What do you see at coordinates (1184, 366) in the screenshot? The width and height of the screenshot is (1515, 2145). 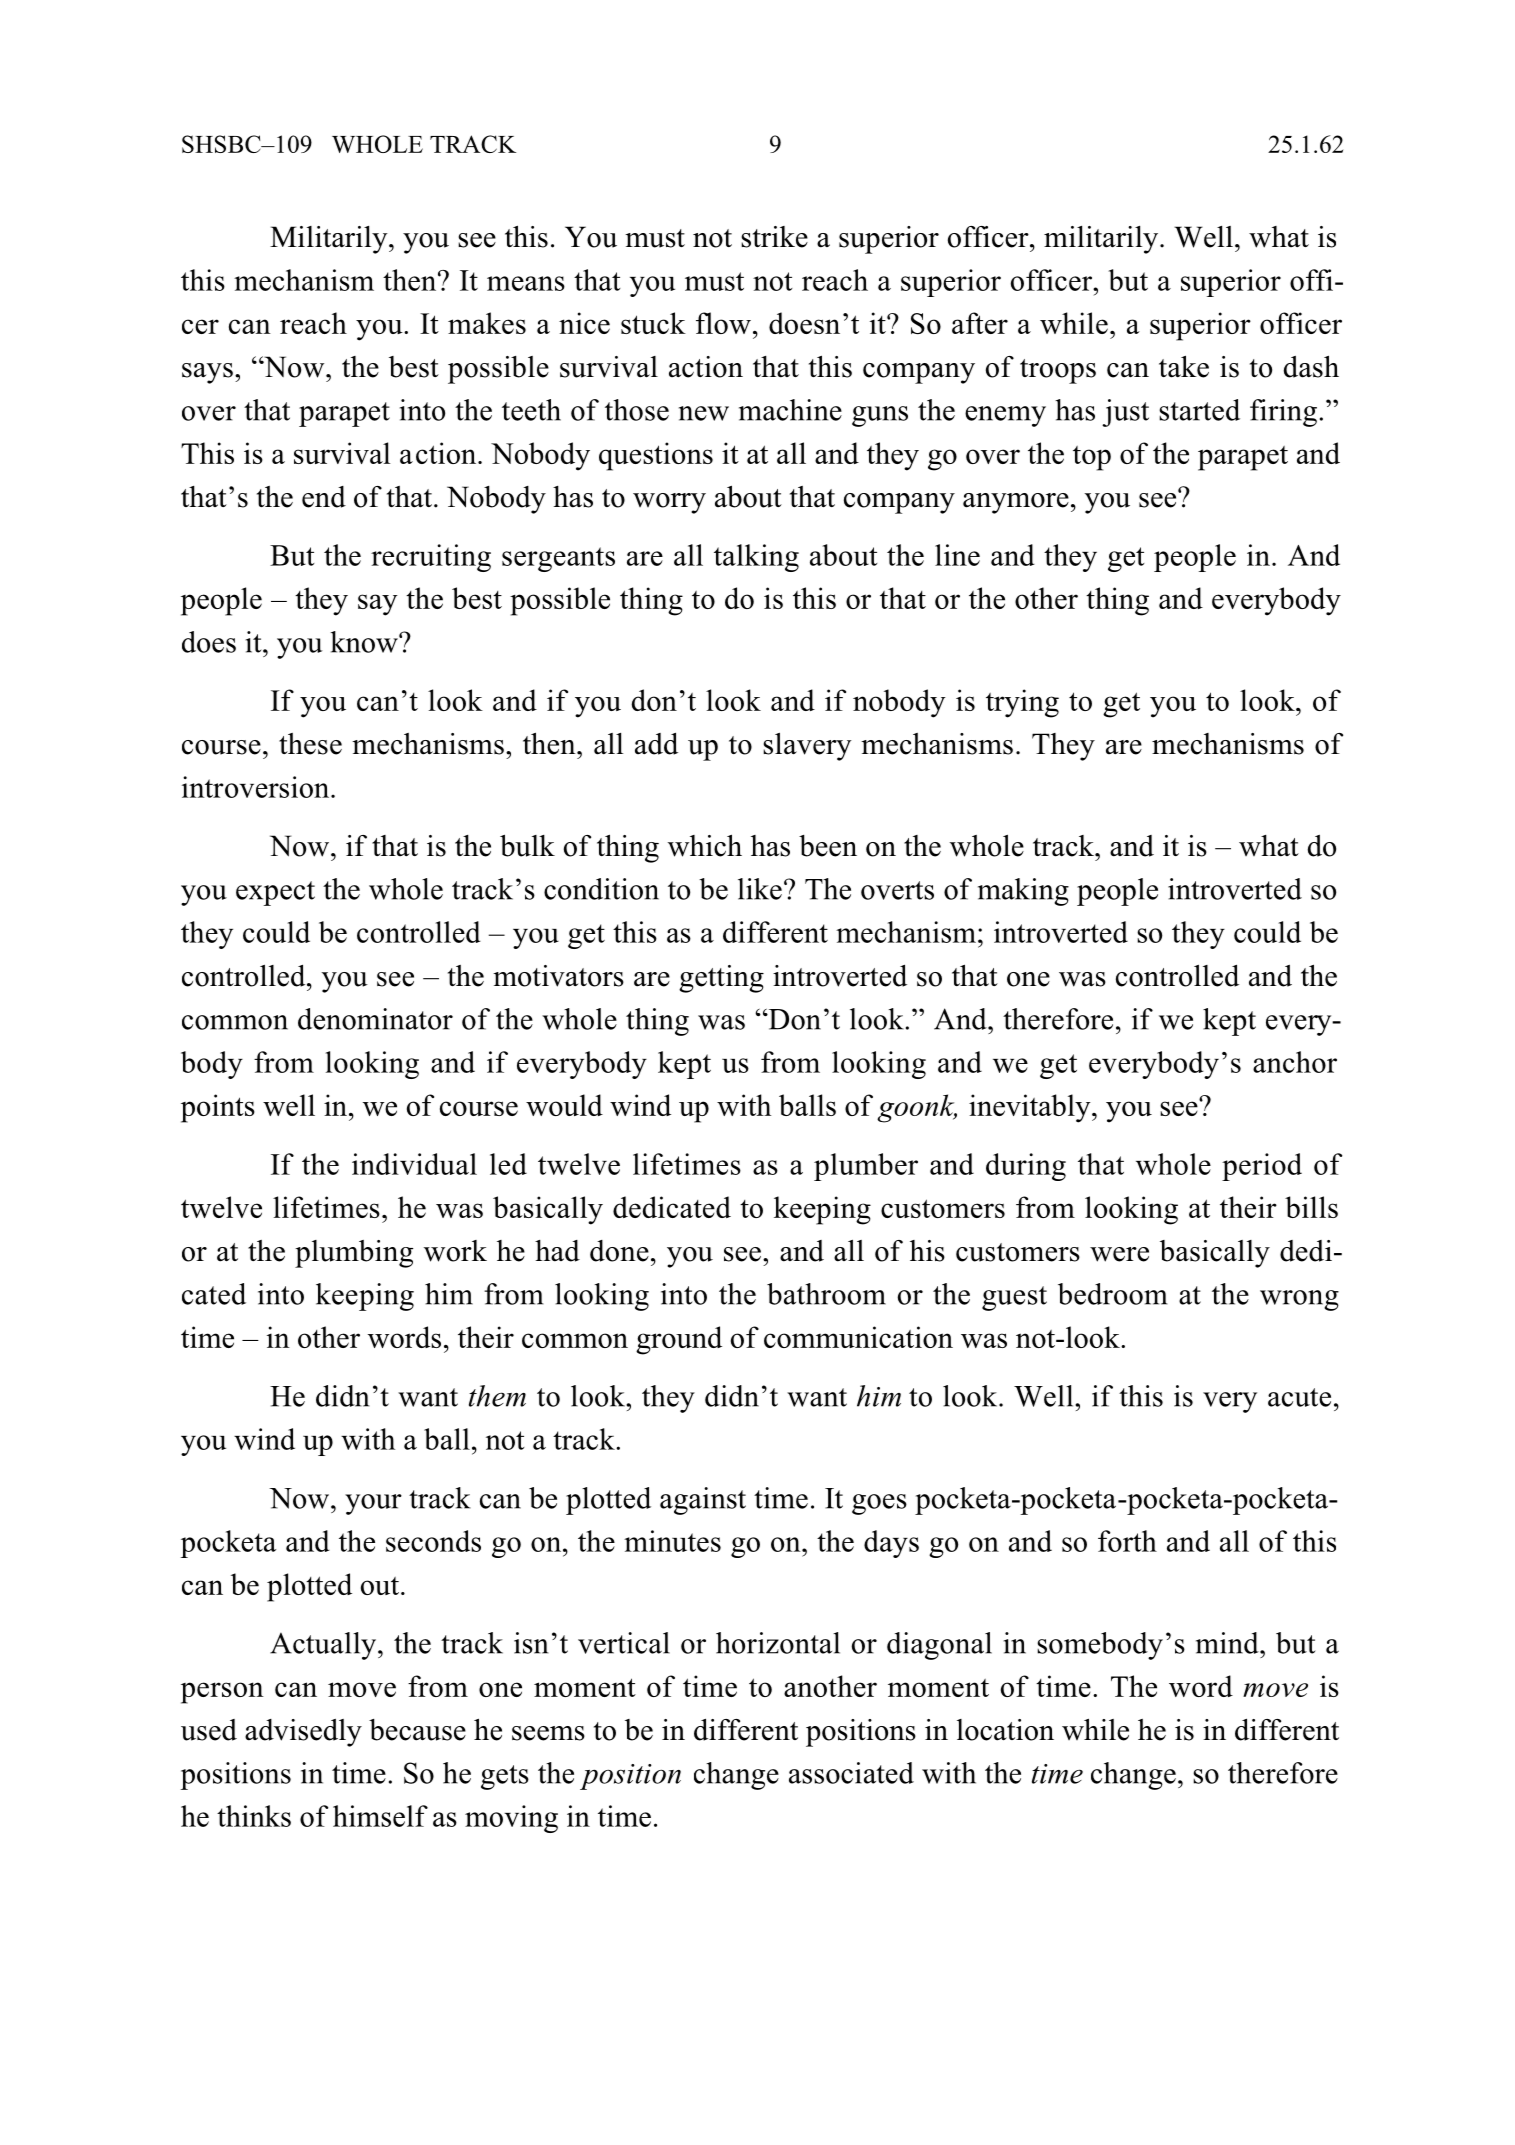 I see `take` at bounding box center [1184, 366].
